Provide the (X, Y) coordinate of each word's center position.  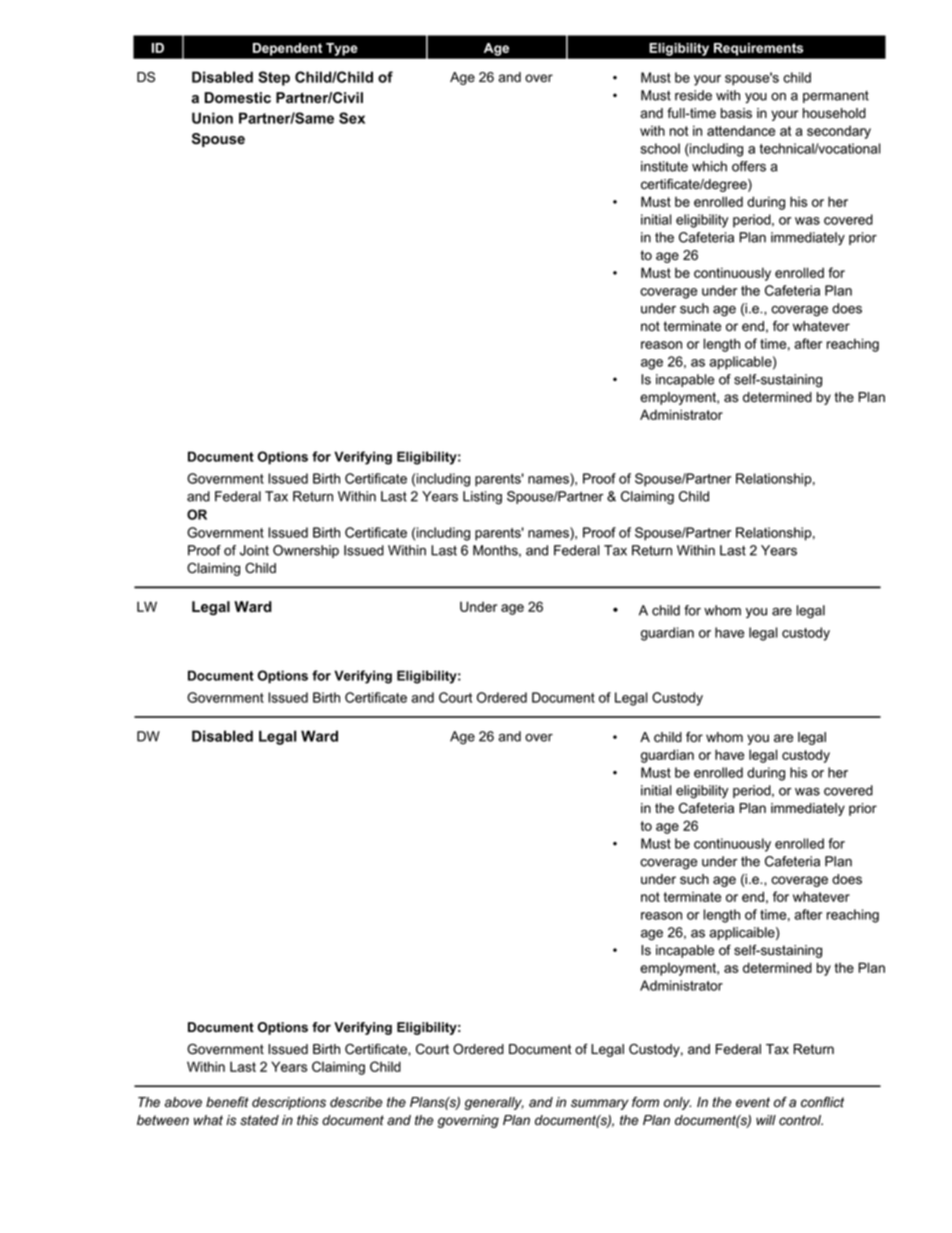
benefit (227, 1102)
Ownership (306, 551)
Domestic (237, 97)
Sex (352, 118)
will (766, 1120)
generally (494, 1103)
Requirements (758, 49)
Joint (254, 550)
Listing (482, 498)
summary (600, 1104)
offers (749, 166)
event (753, 1102)
